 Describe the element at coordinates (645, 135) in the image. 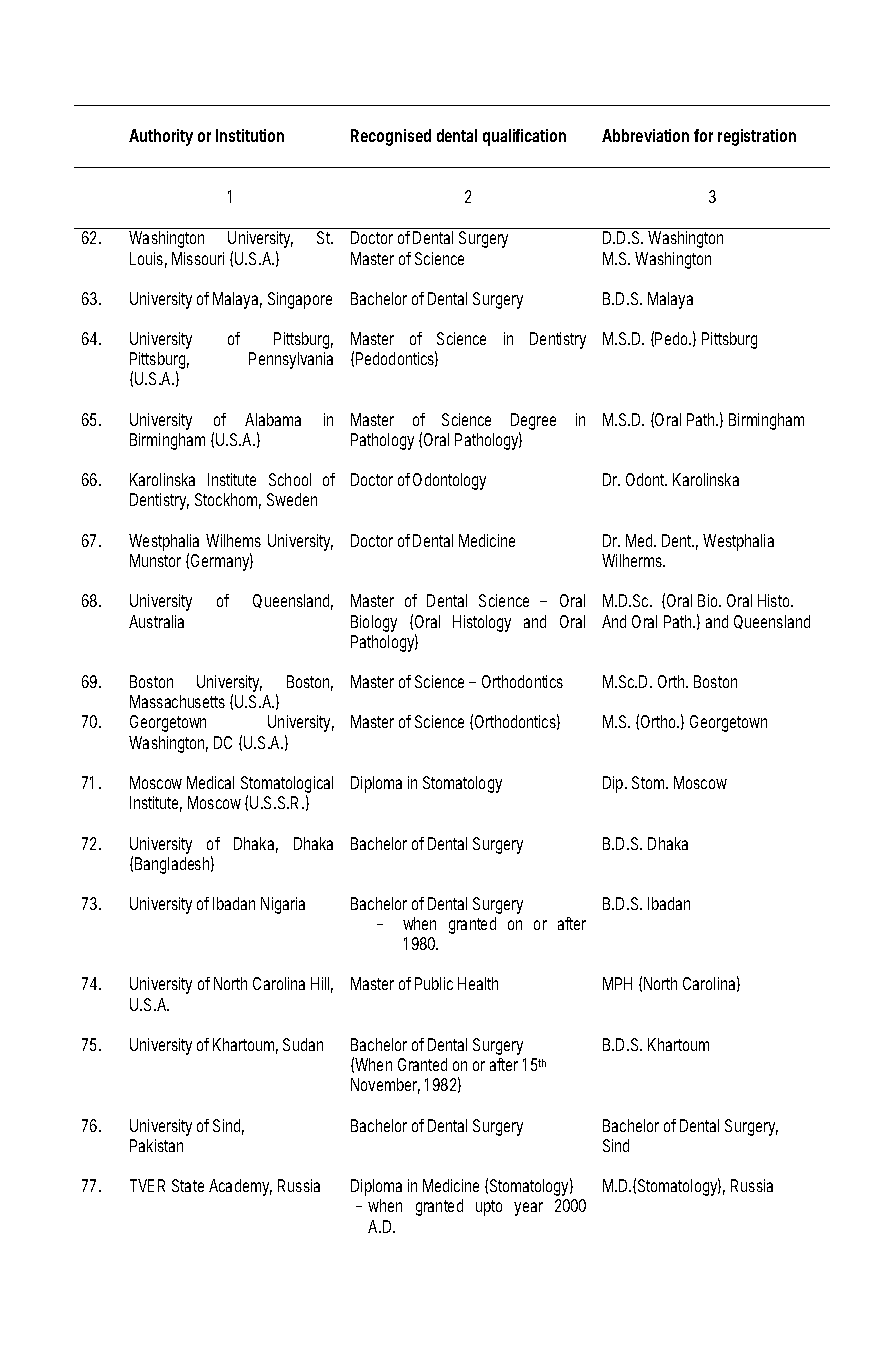

I see `Abbreviation` at that location.
